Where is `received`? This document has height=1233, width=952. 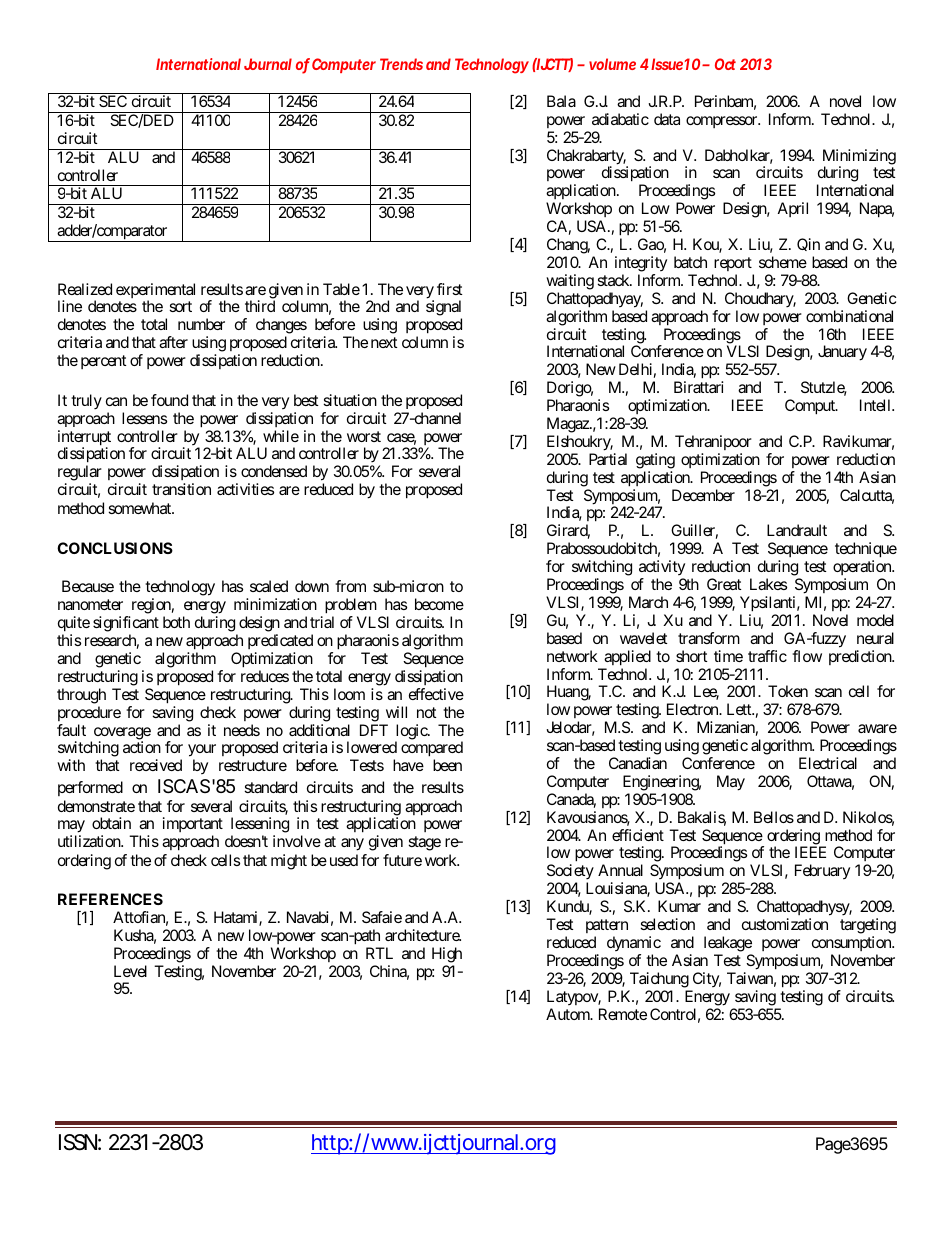
received is located at coordinates (156, 765).
